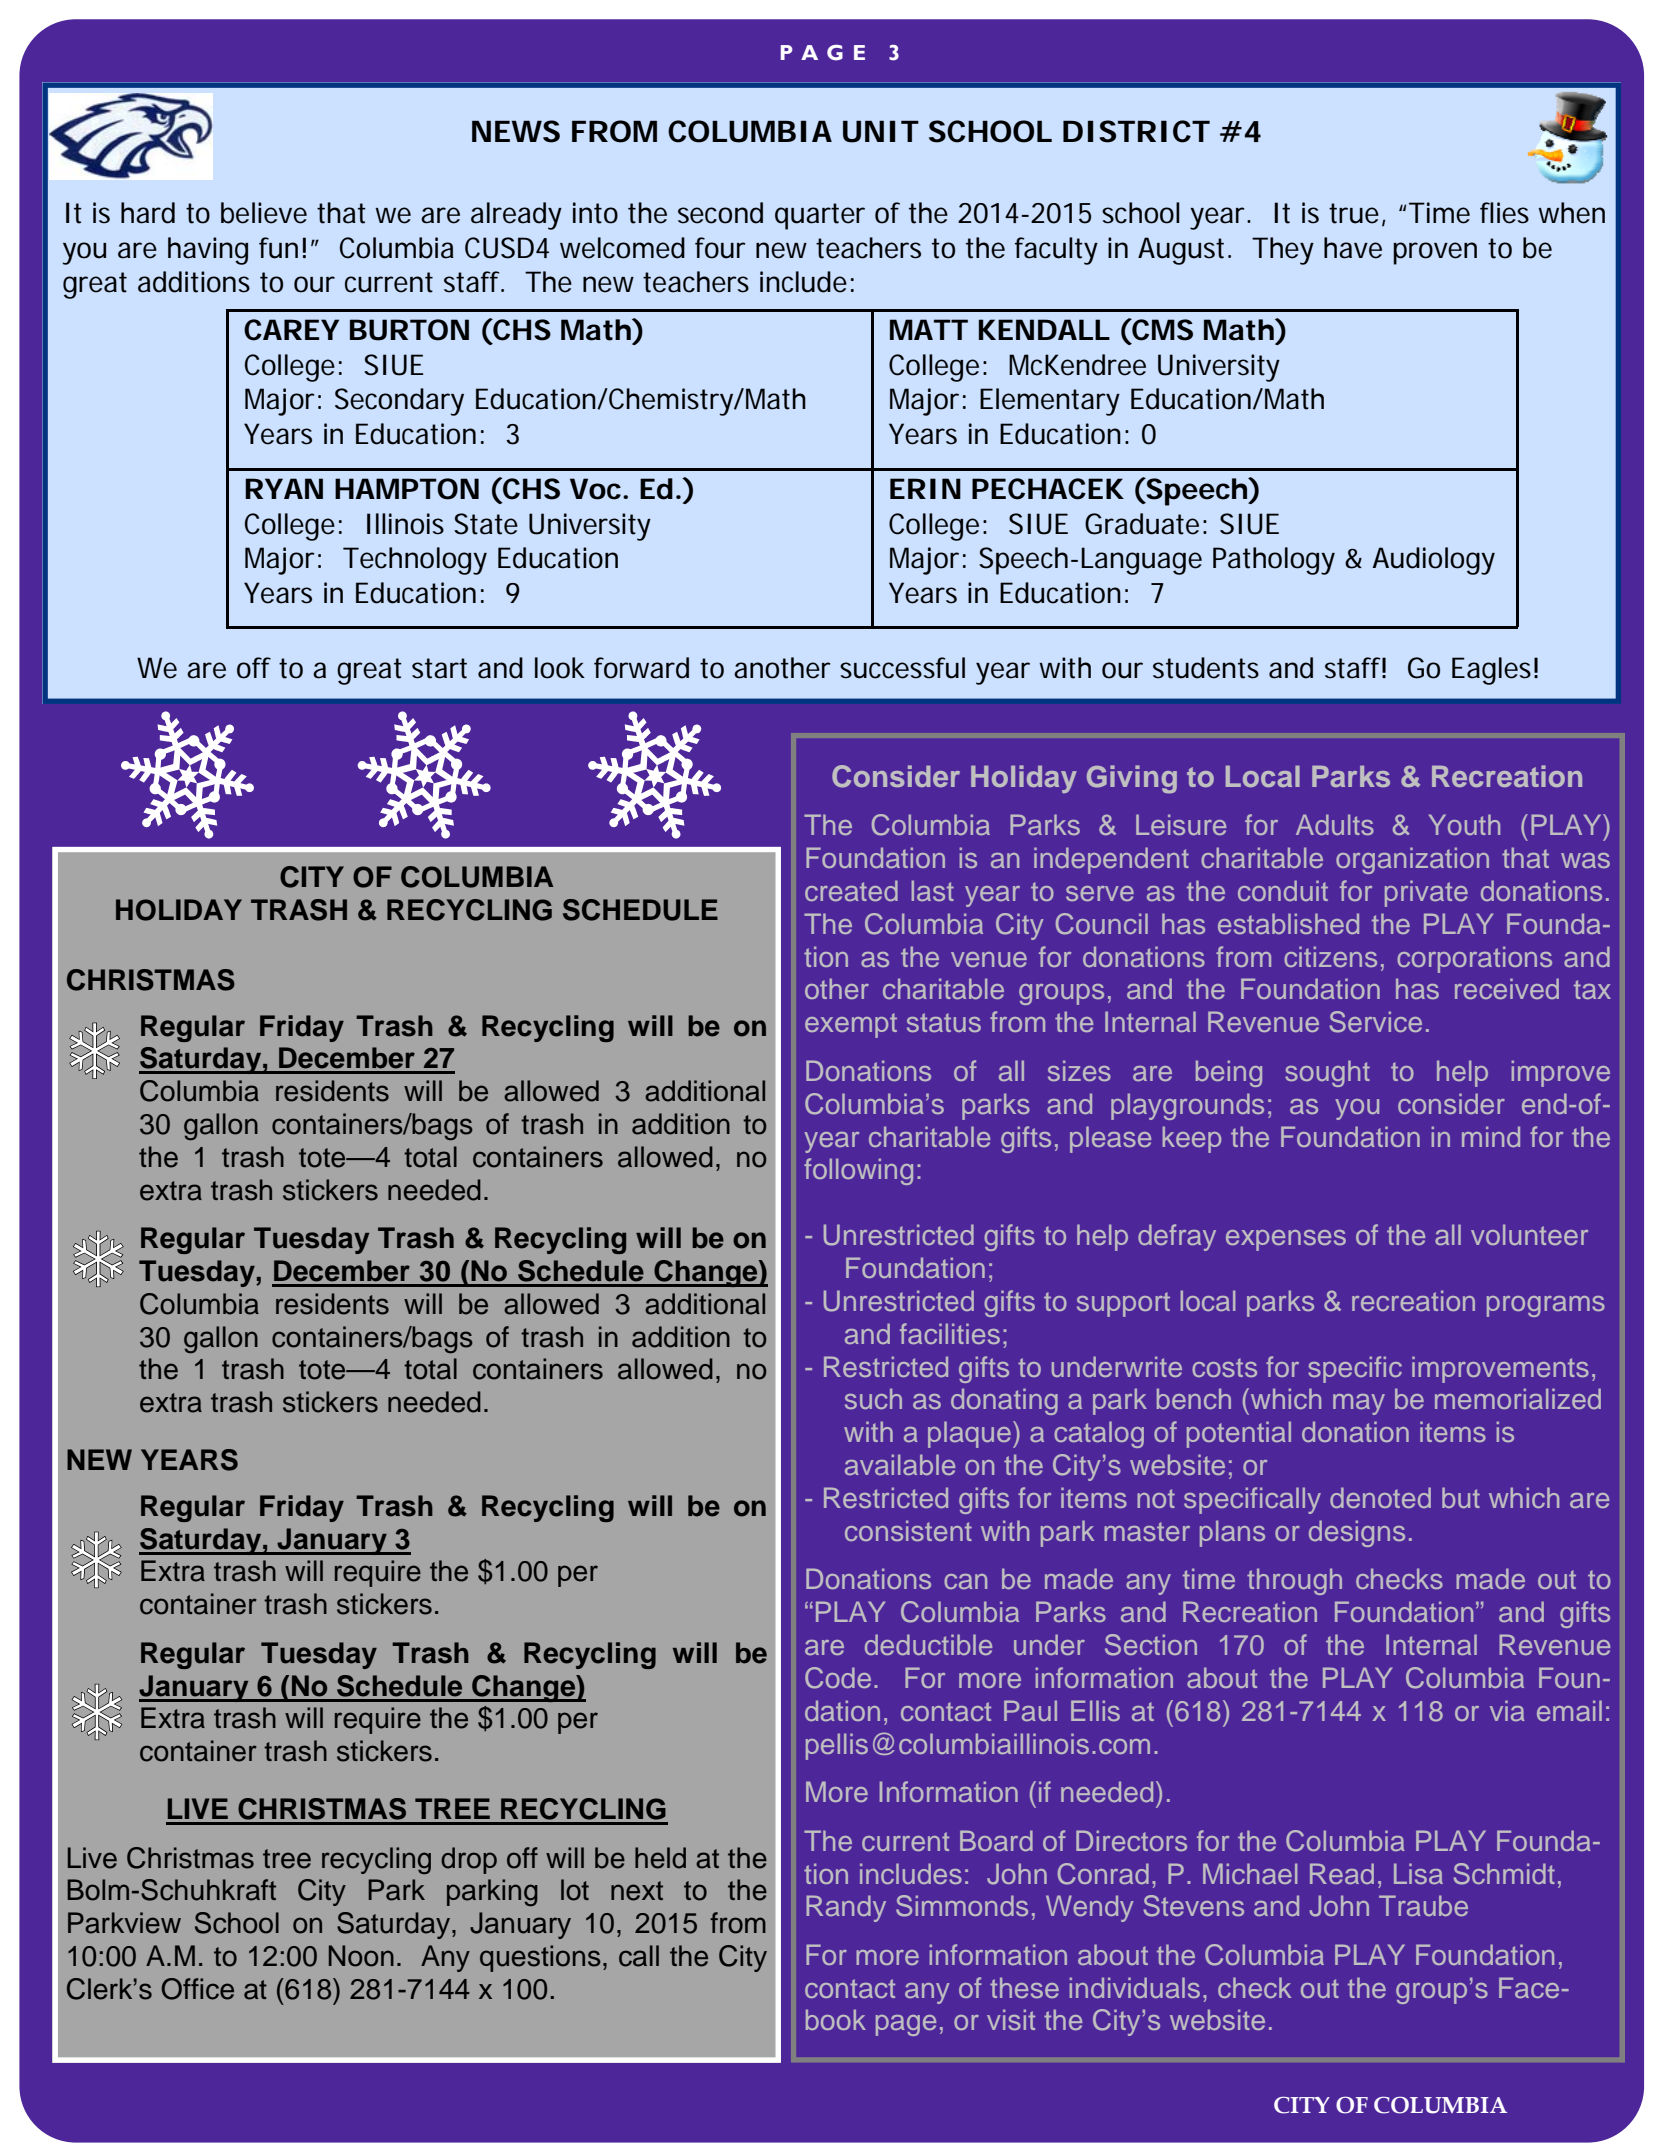  I want to click on start, so click(439, 668).
